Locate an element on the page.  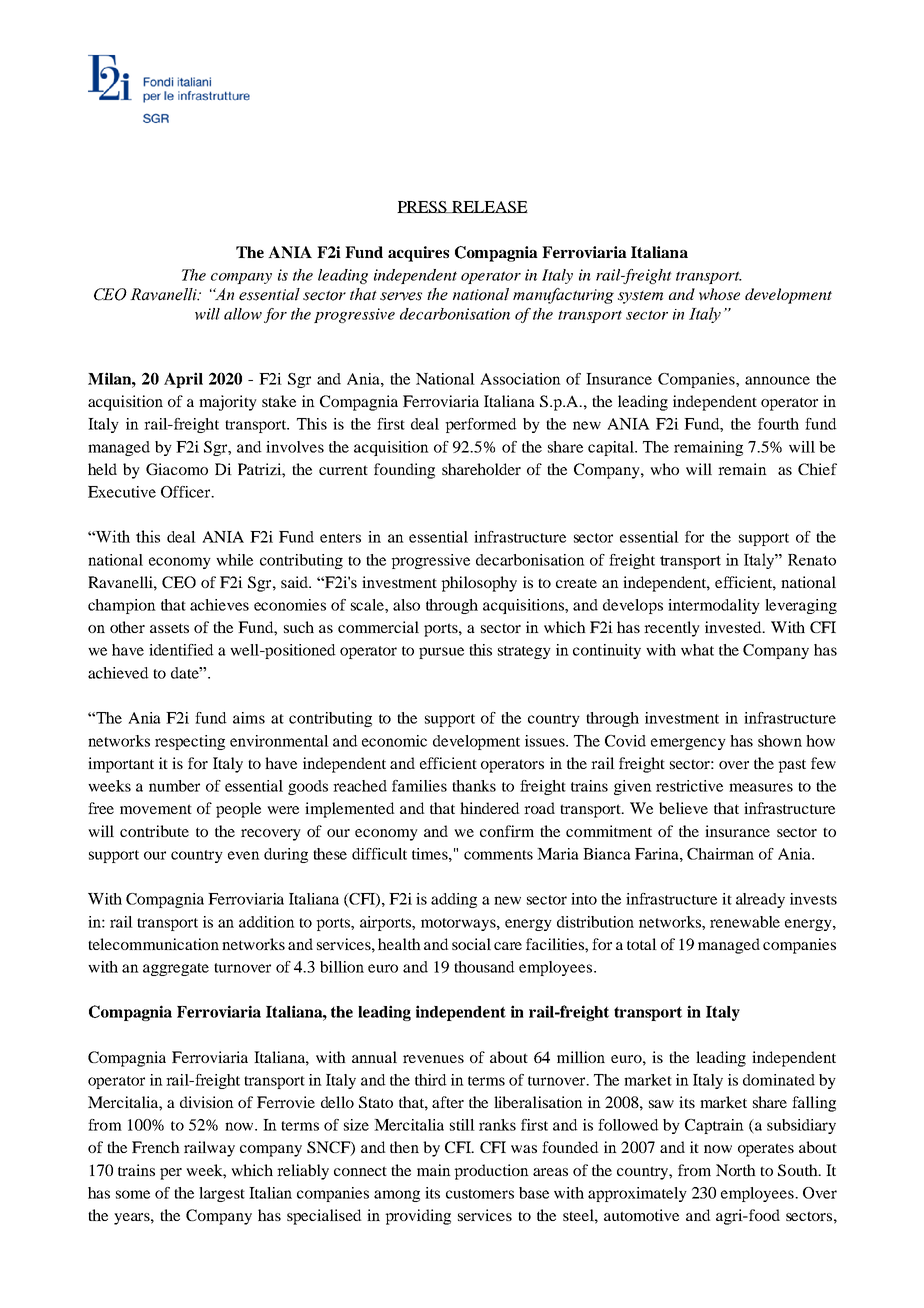
Giacomo is located at coordinates (177, 469).
